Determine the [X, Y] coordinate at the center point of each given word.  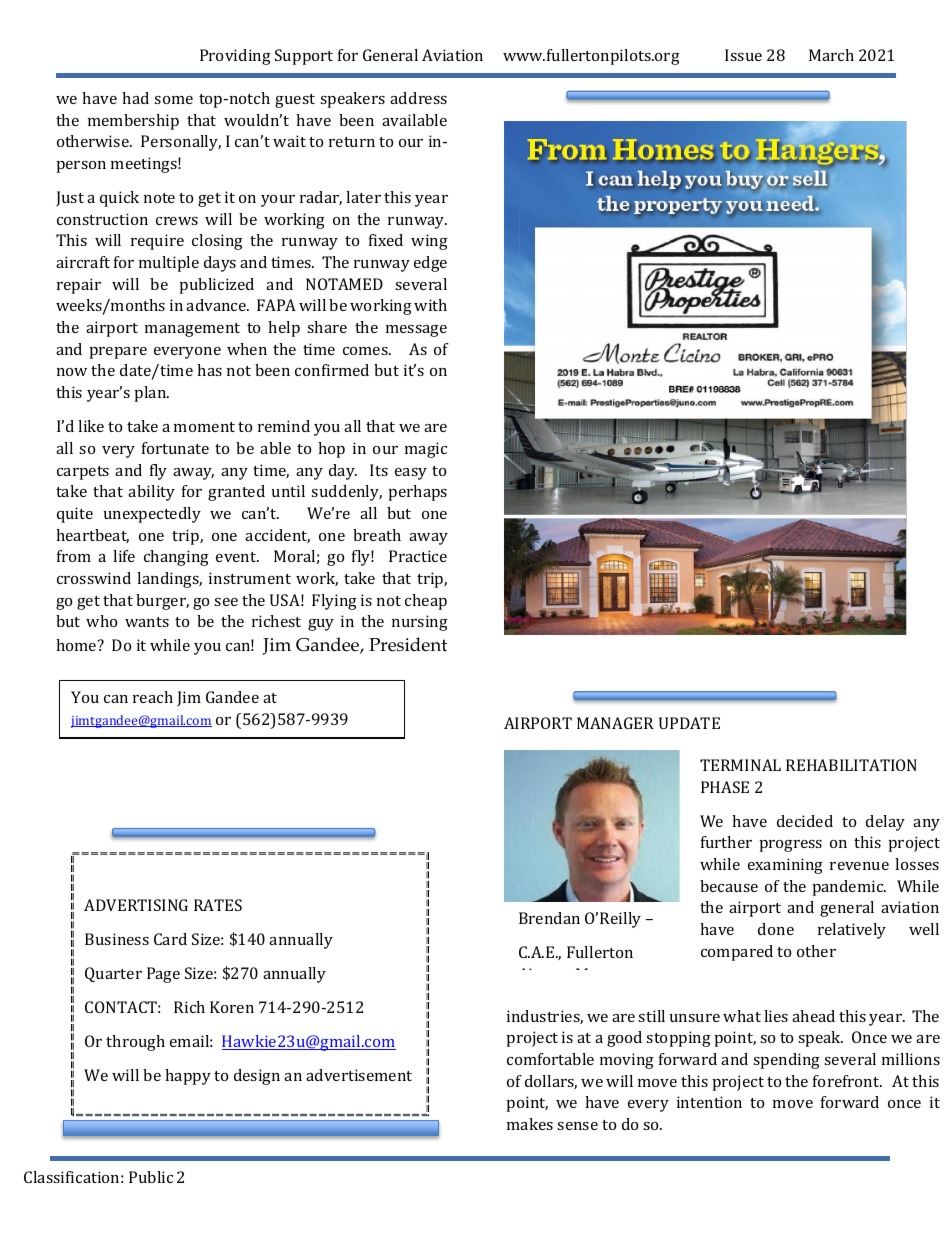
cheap [426, 602]
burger [162, 602]
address [418, 98]
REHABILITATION [851, 765]
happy [188, 1077]
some [173, 100]
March [831, 55]
